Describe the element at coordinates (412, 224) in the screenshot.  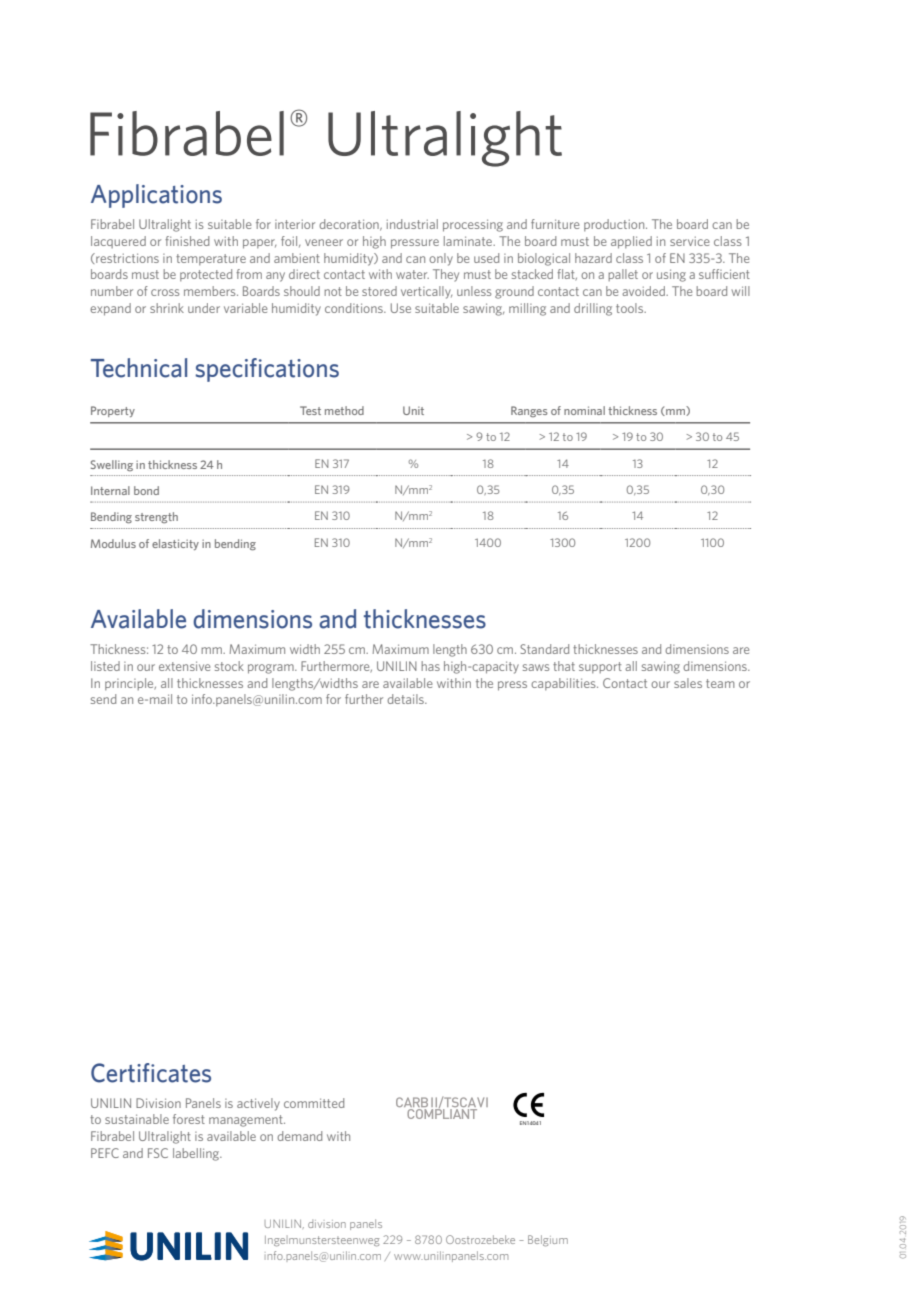
I see `industrial` at that location.
